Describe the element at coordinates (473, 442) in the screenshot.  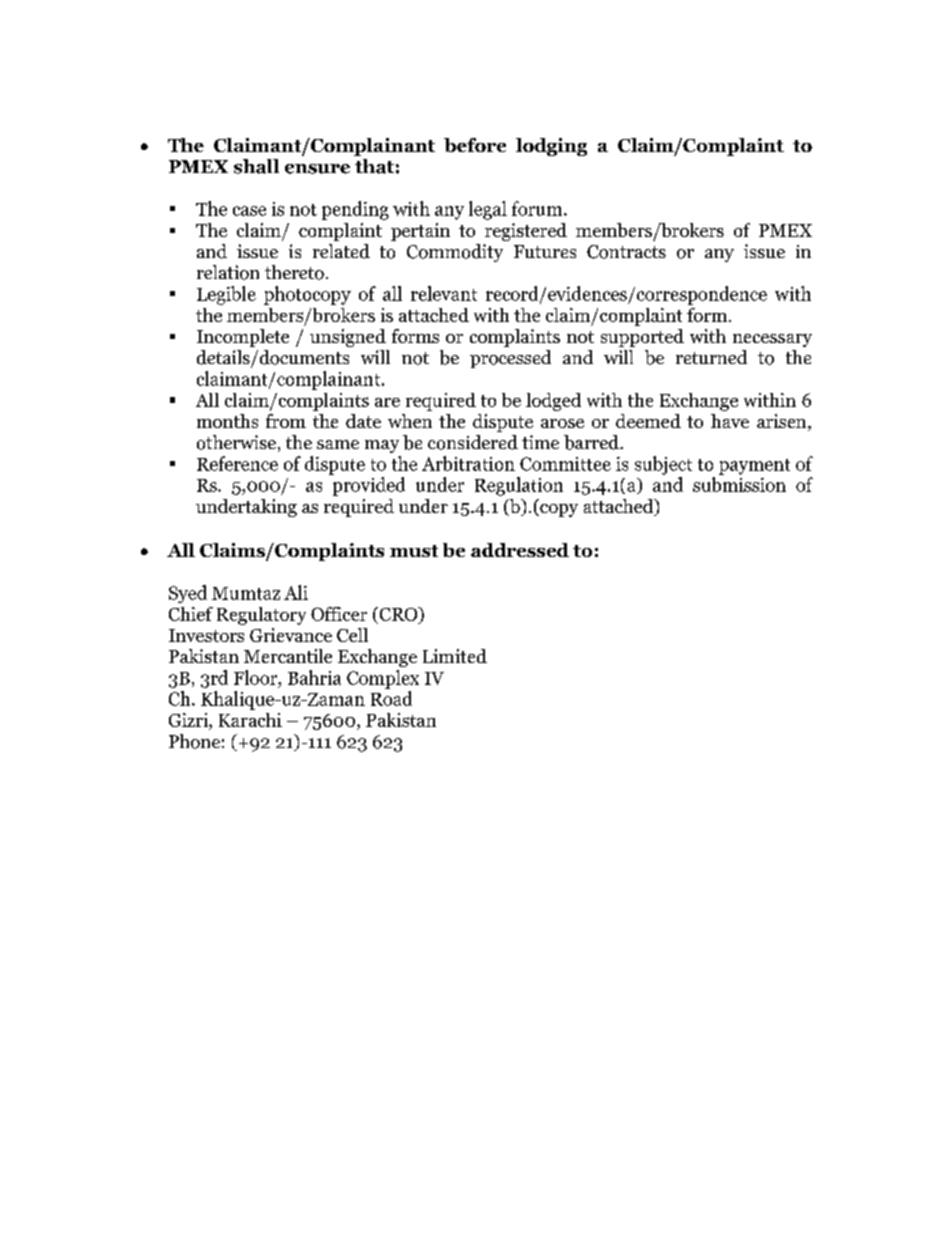
I see `considered` at that location.
